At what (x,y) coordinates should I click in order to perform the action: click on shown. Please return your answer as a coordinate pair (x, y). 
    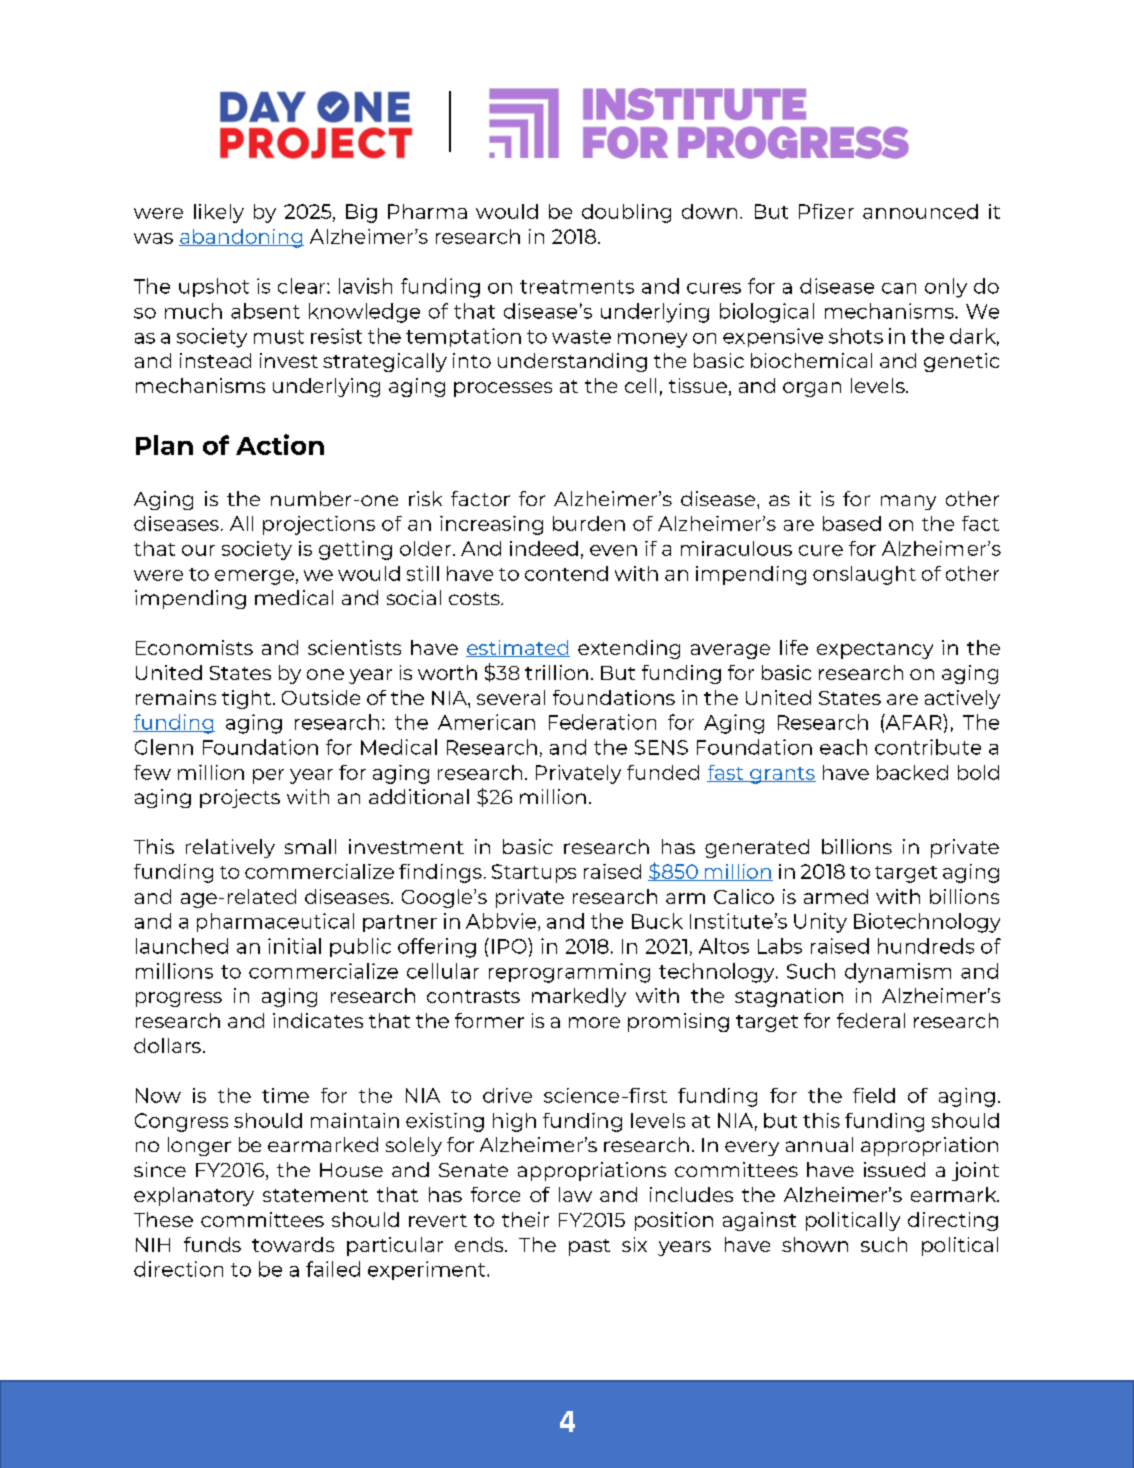
    Looking at the image, I should click on (815, 1244).
